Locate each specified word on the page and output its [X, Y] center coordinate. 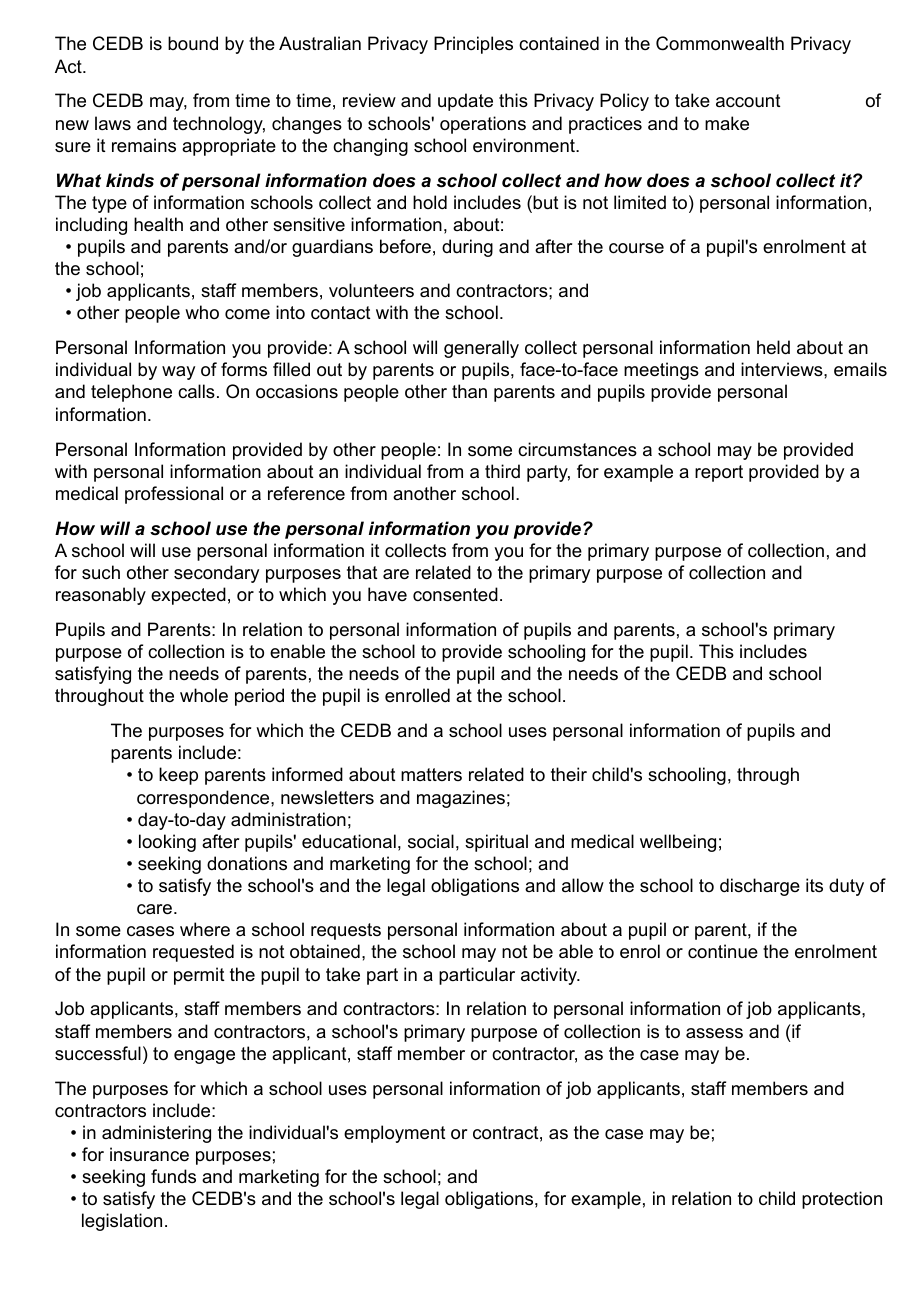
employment [395, 1134]
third [502, 471]
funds [173, 1176]
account [748, 101]
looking [167, 843]
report [719, 473]
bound [193, 43]
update [465, 102]
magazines [461, 799]
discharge [760, 887]
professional [174, 495]
